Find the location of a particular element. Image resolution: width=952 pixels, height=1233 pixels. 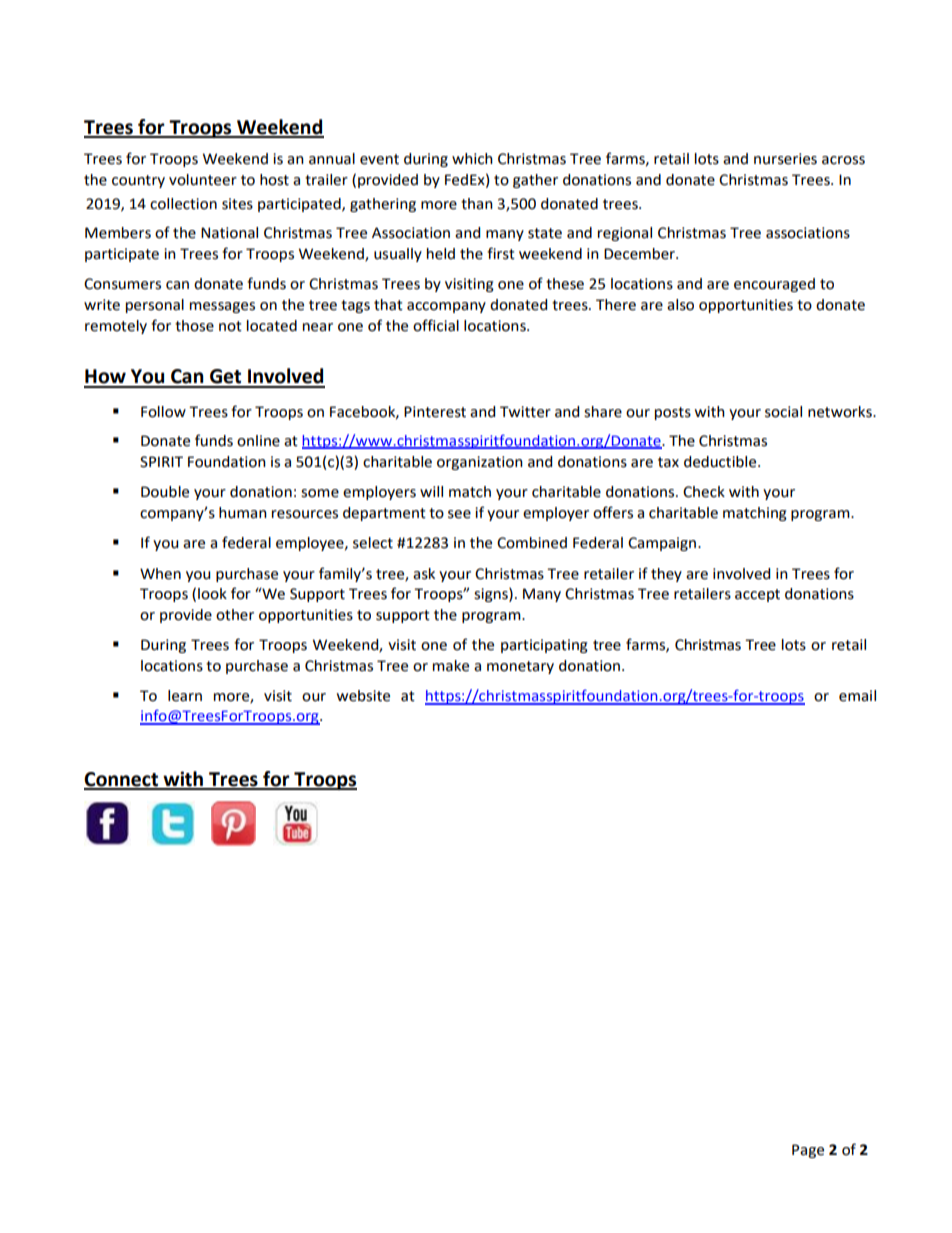

nurseries is located at coordinates (785, 159).
